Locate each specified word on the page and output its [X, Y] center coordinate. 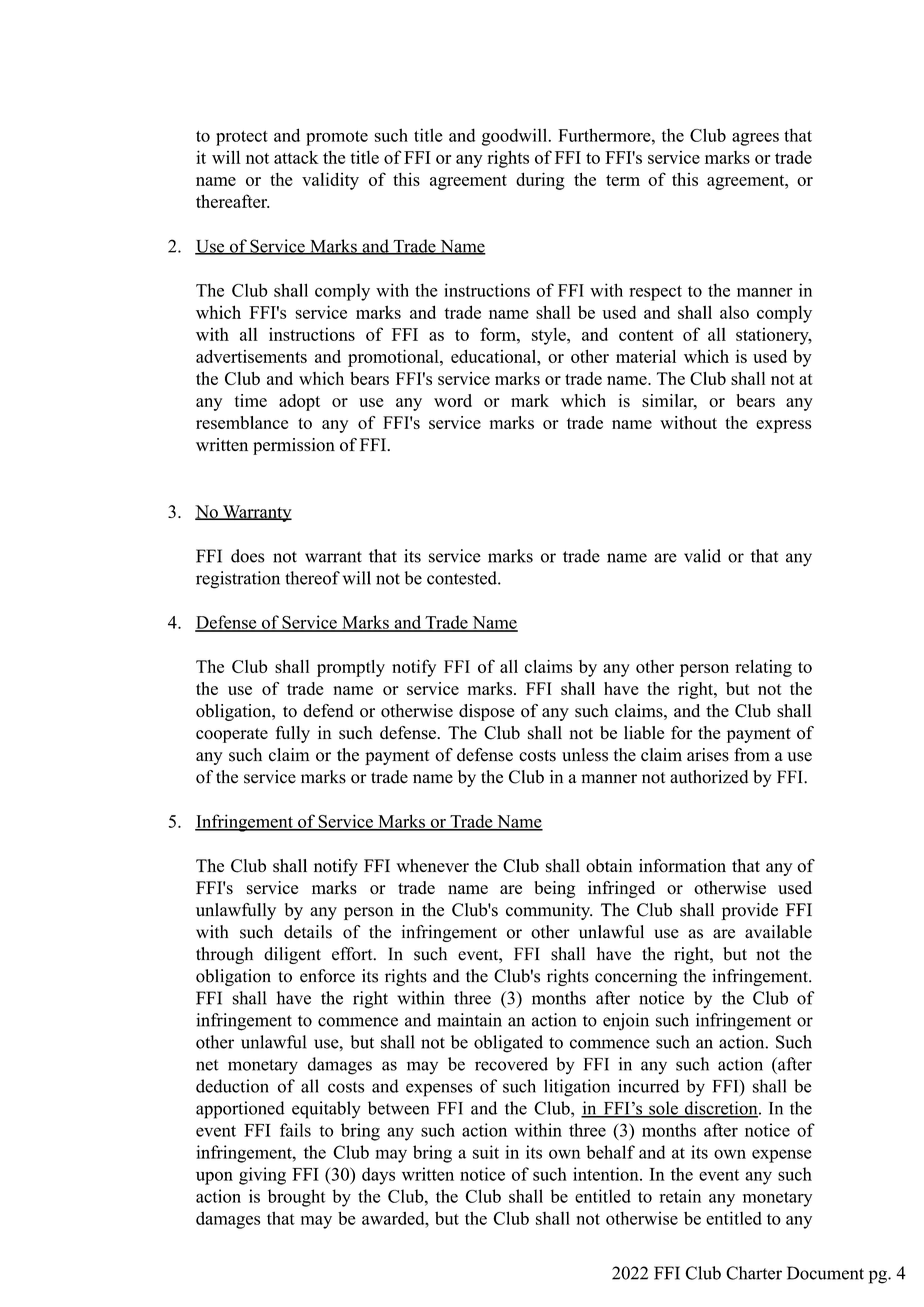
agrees [755, 139]
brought [296, 1198]
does [248, 556]
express [784, 426]
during [540, 181]
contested [463, 578]
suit [486, 1152]
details [308, 932]
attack [296, 157]
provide [749, 911]
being [554, 889]
